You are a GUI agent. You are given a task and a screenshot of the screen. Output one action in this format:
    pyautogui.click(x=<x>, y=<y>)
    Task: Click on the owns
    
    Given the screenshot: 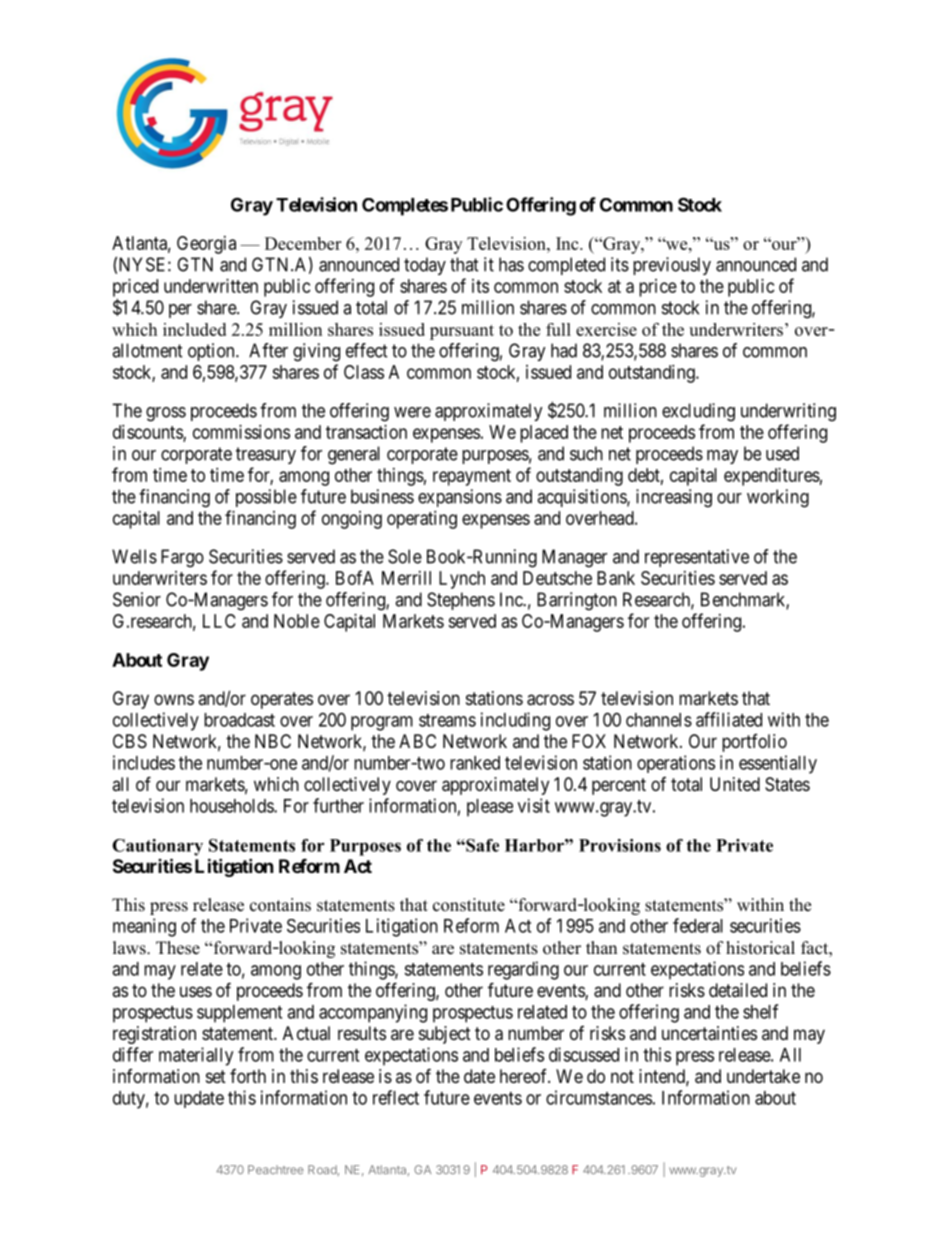 What is the action you would take?
    pyautogui.click(x=174, y=699)
